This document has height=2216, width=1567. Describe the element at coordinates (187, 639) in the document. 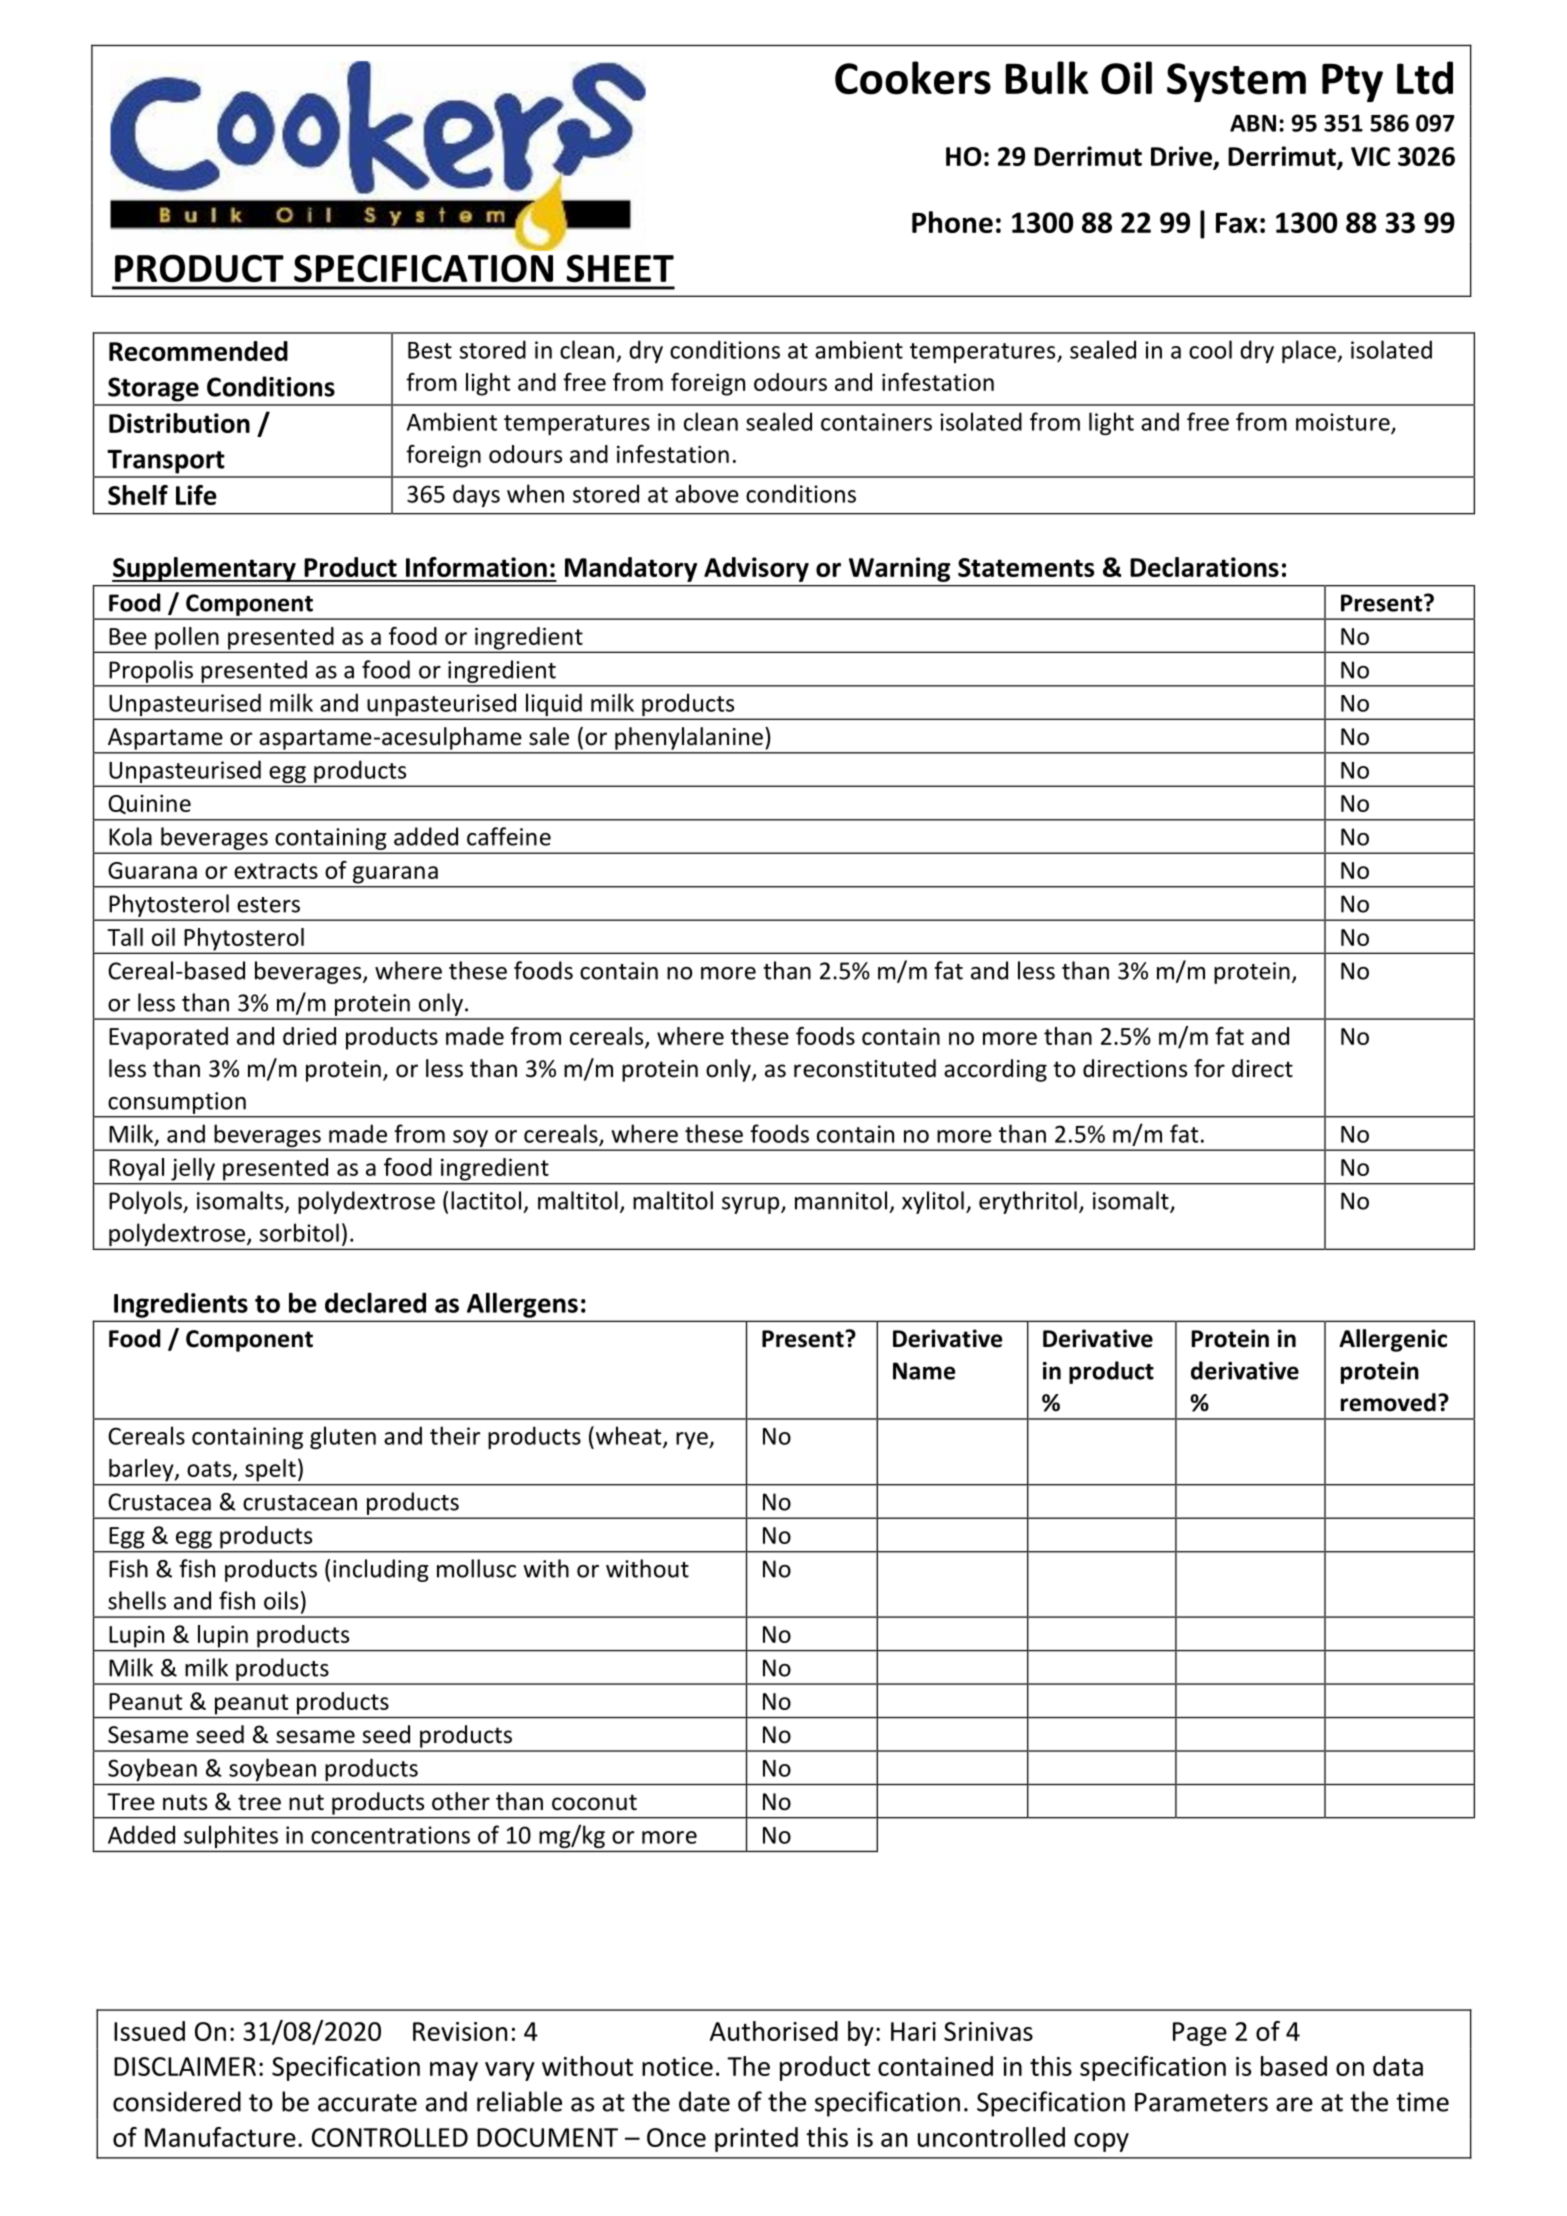

I see `pollen` at that location.
